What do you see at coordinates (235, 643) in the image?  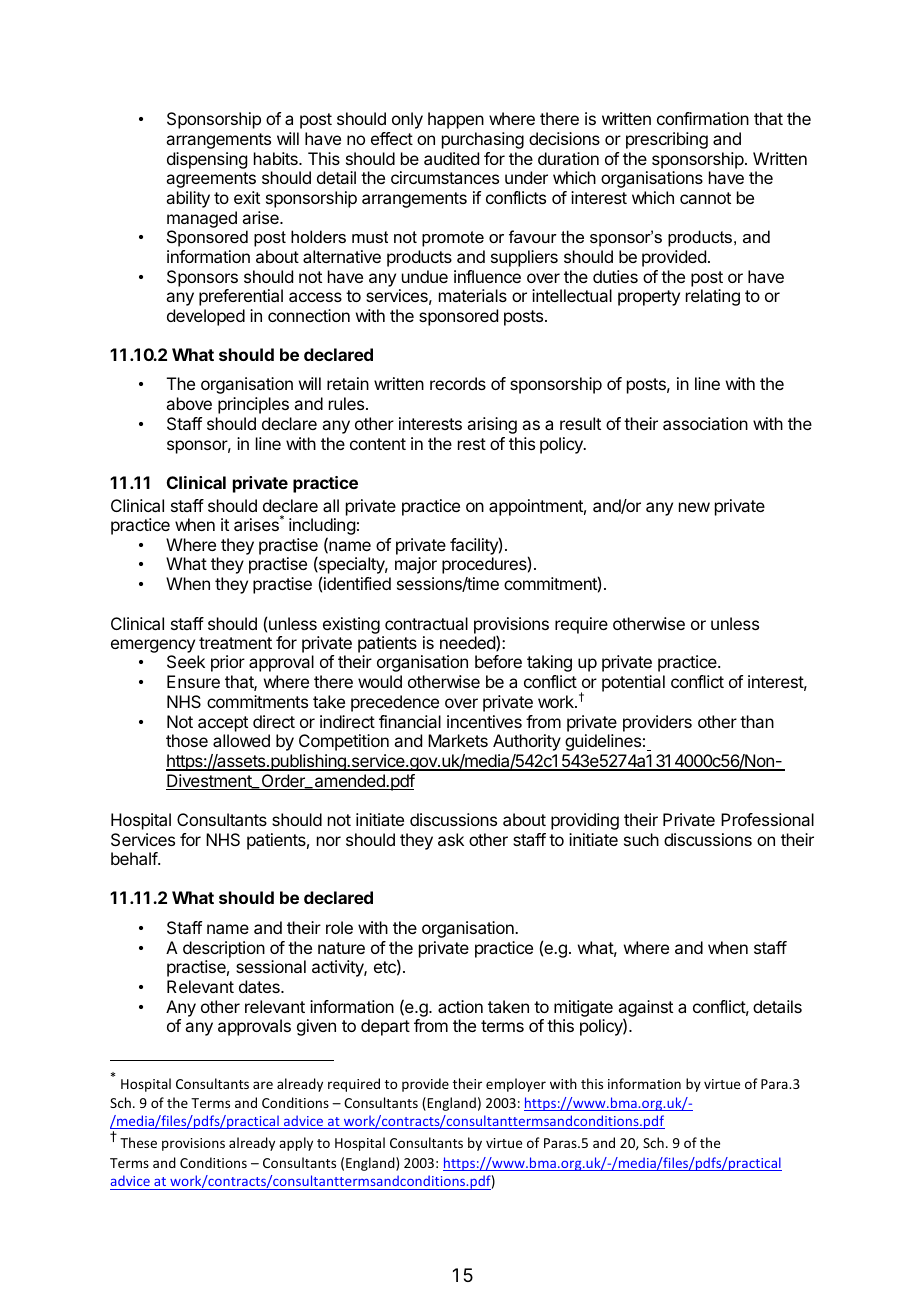 I see `treatment` at bounding box center [235, 643].
